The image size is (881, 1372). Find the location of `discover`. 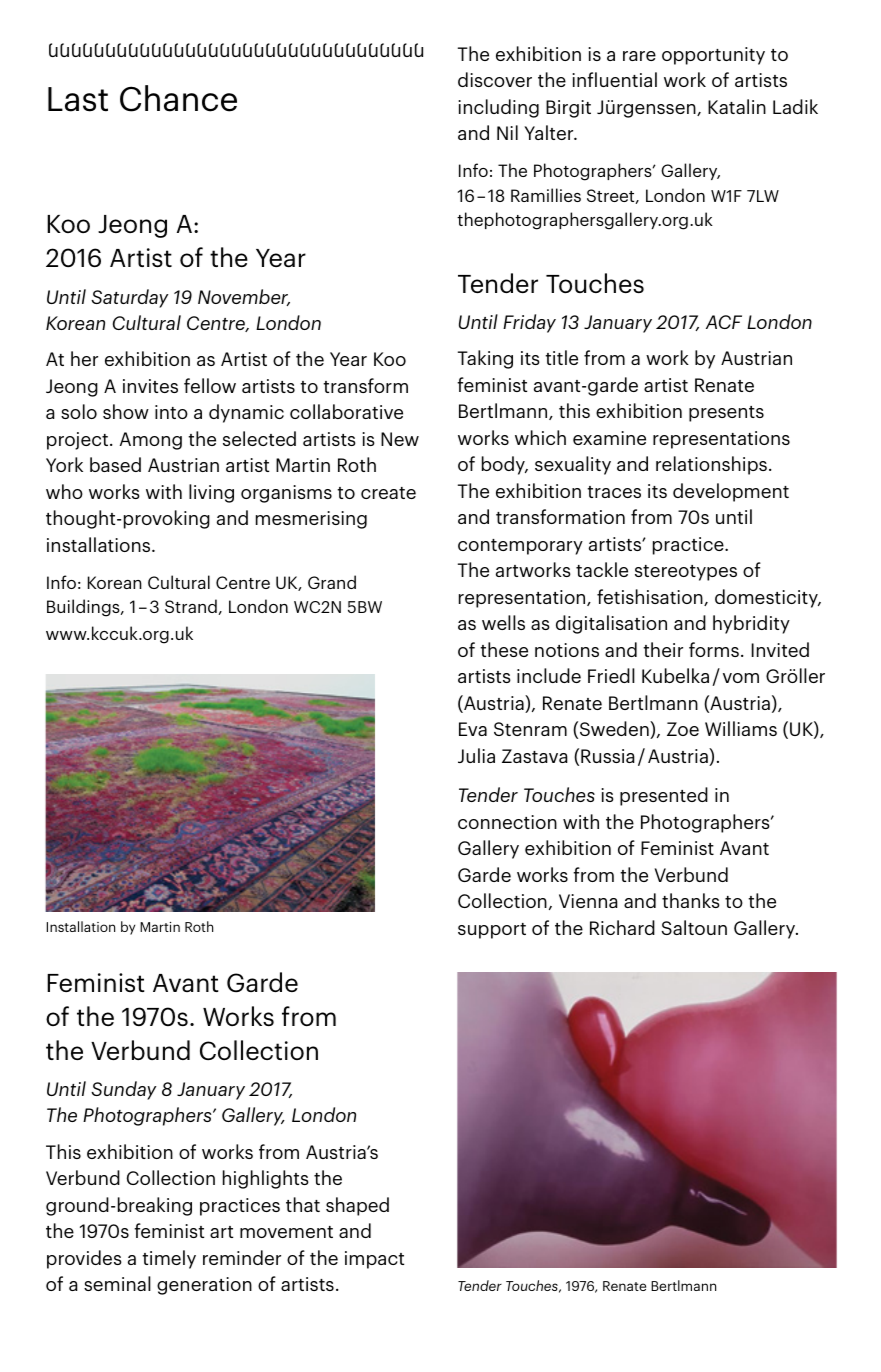

discover is located at coordinates (495, 79).
